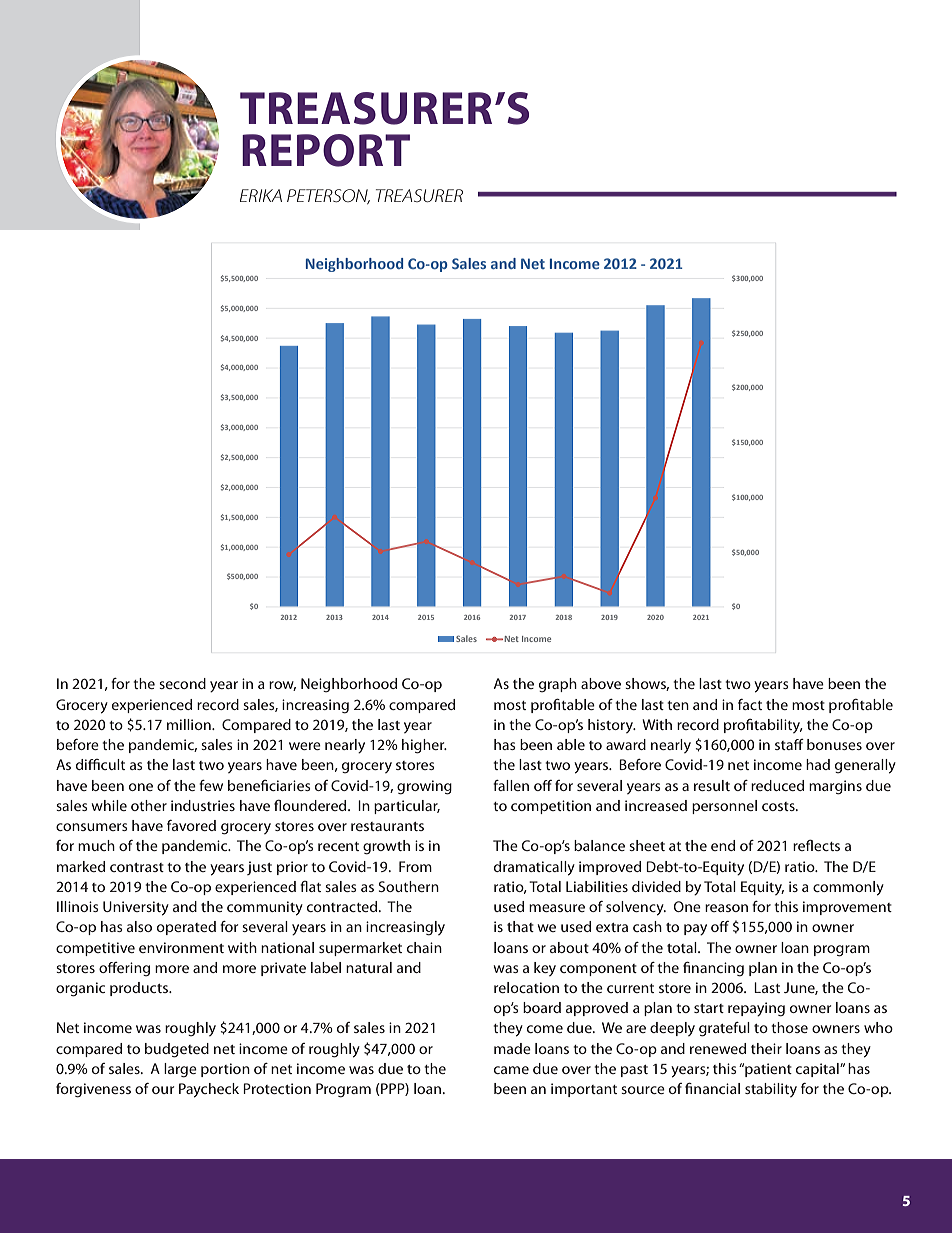  Describe the element at coordinates (182, 683) in the screenshot. I see `second` at that location.
